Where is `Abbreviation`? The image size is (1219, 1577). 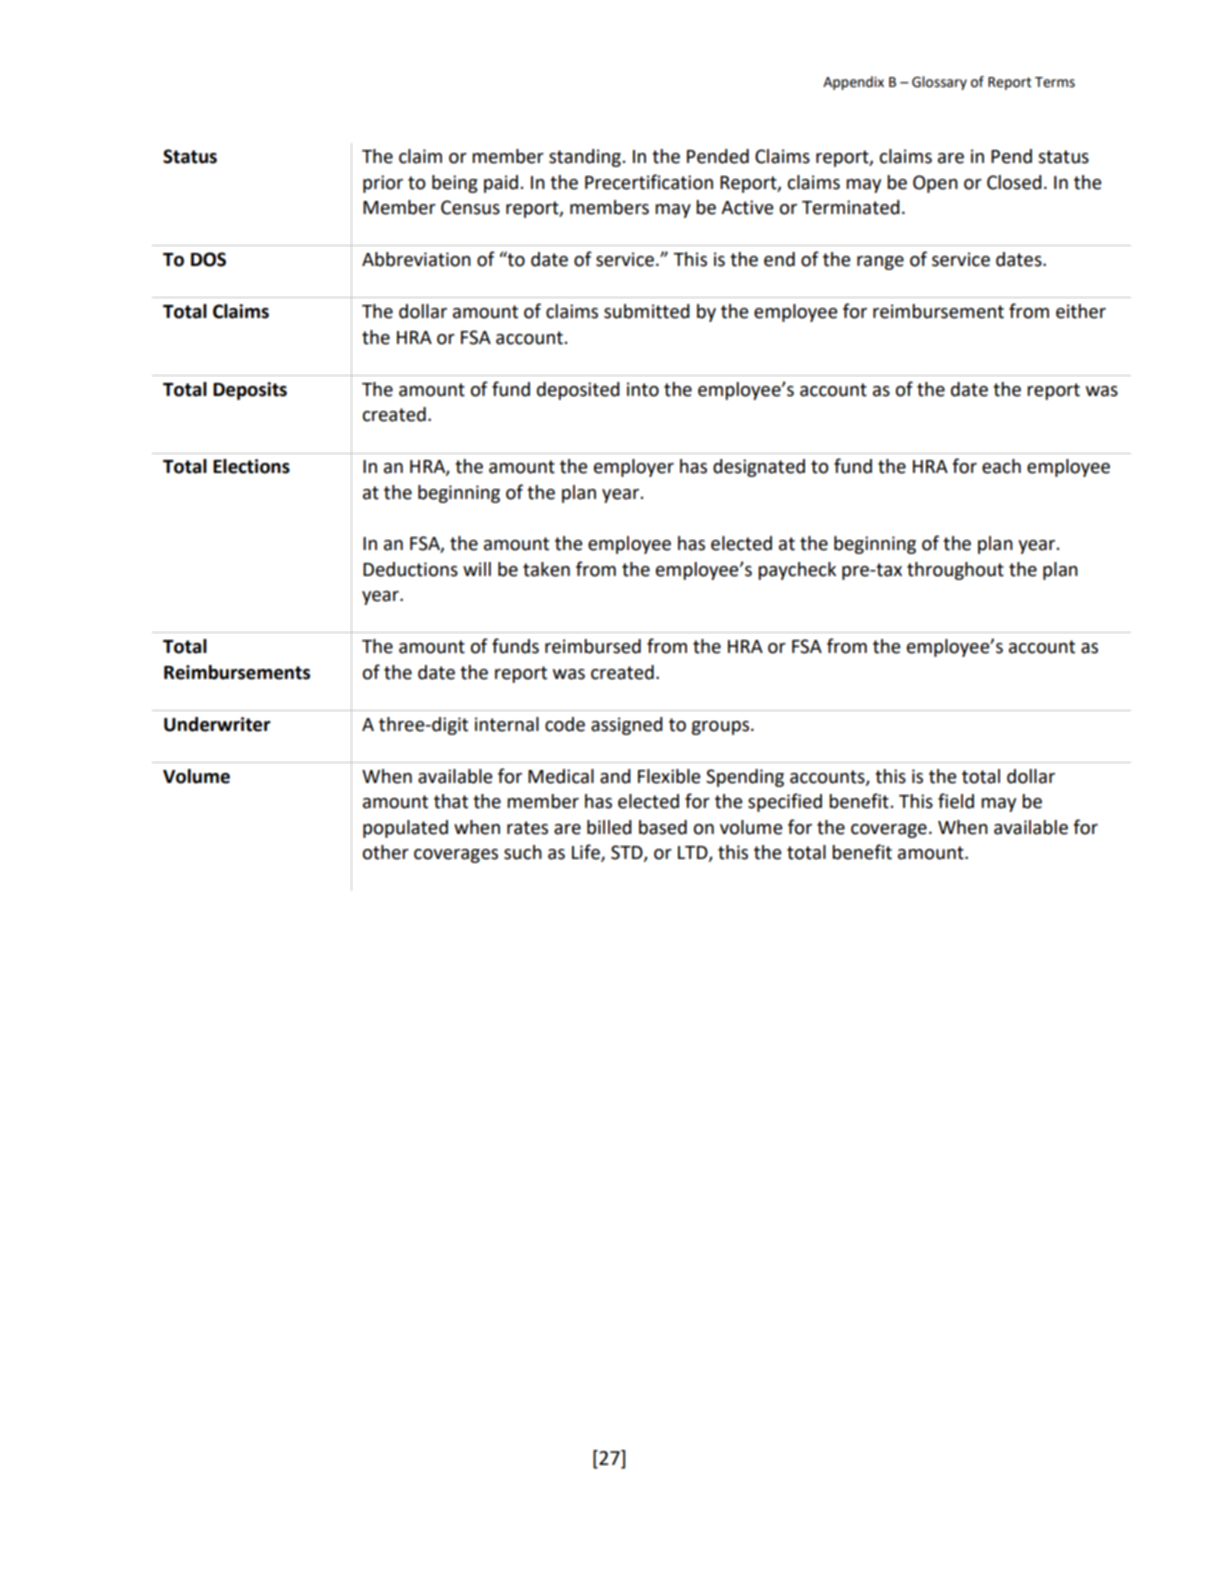
Abbreviation is located at coordinates (416, 259).
